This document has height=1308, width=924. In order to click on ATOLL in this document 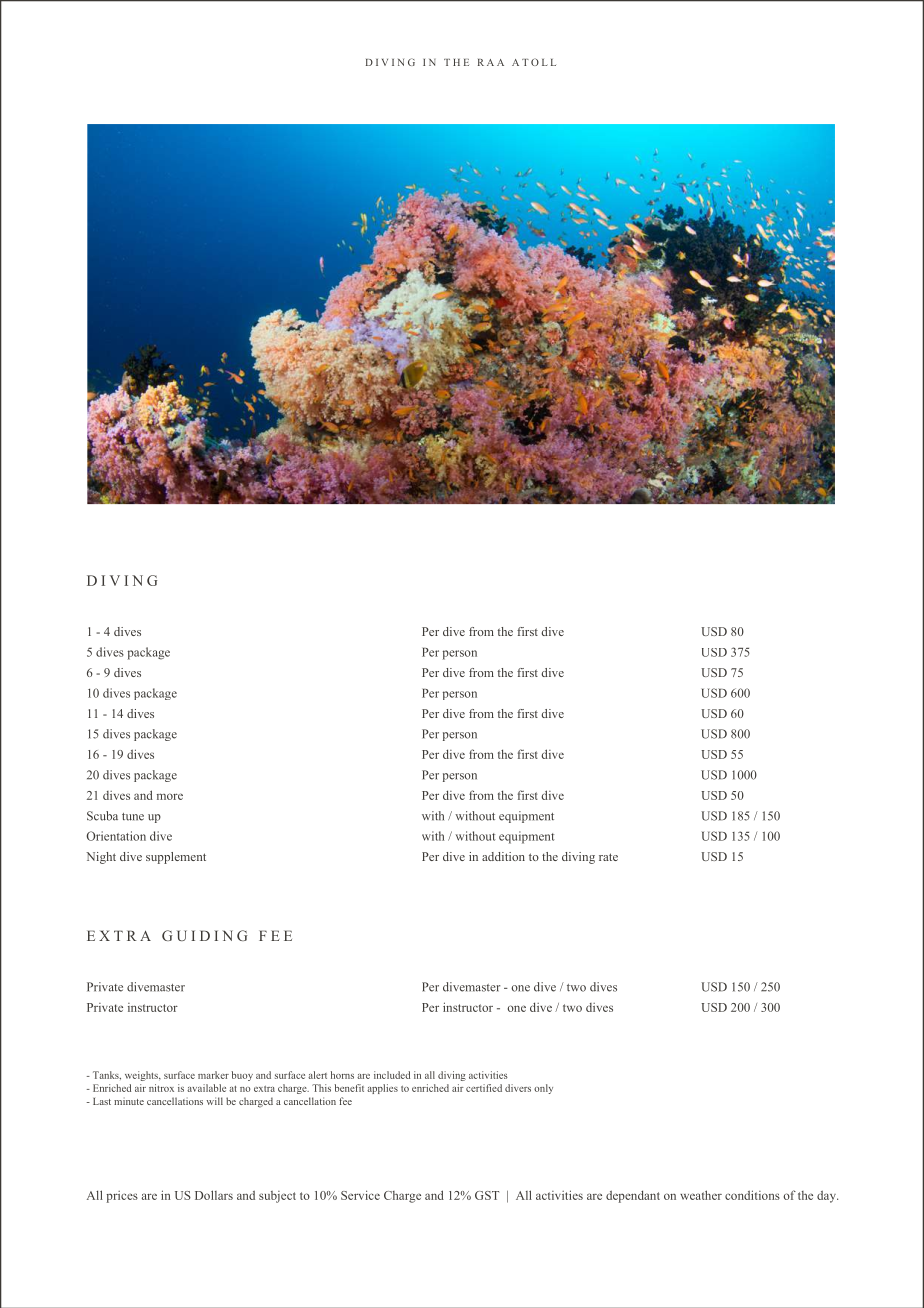, I will do `click(534, 62)`.
